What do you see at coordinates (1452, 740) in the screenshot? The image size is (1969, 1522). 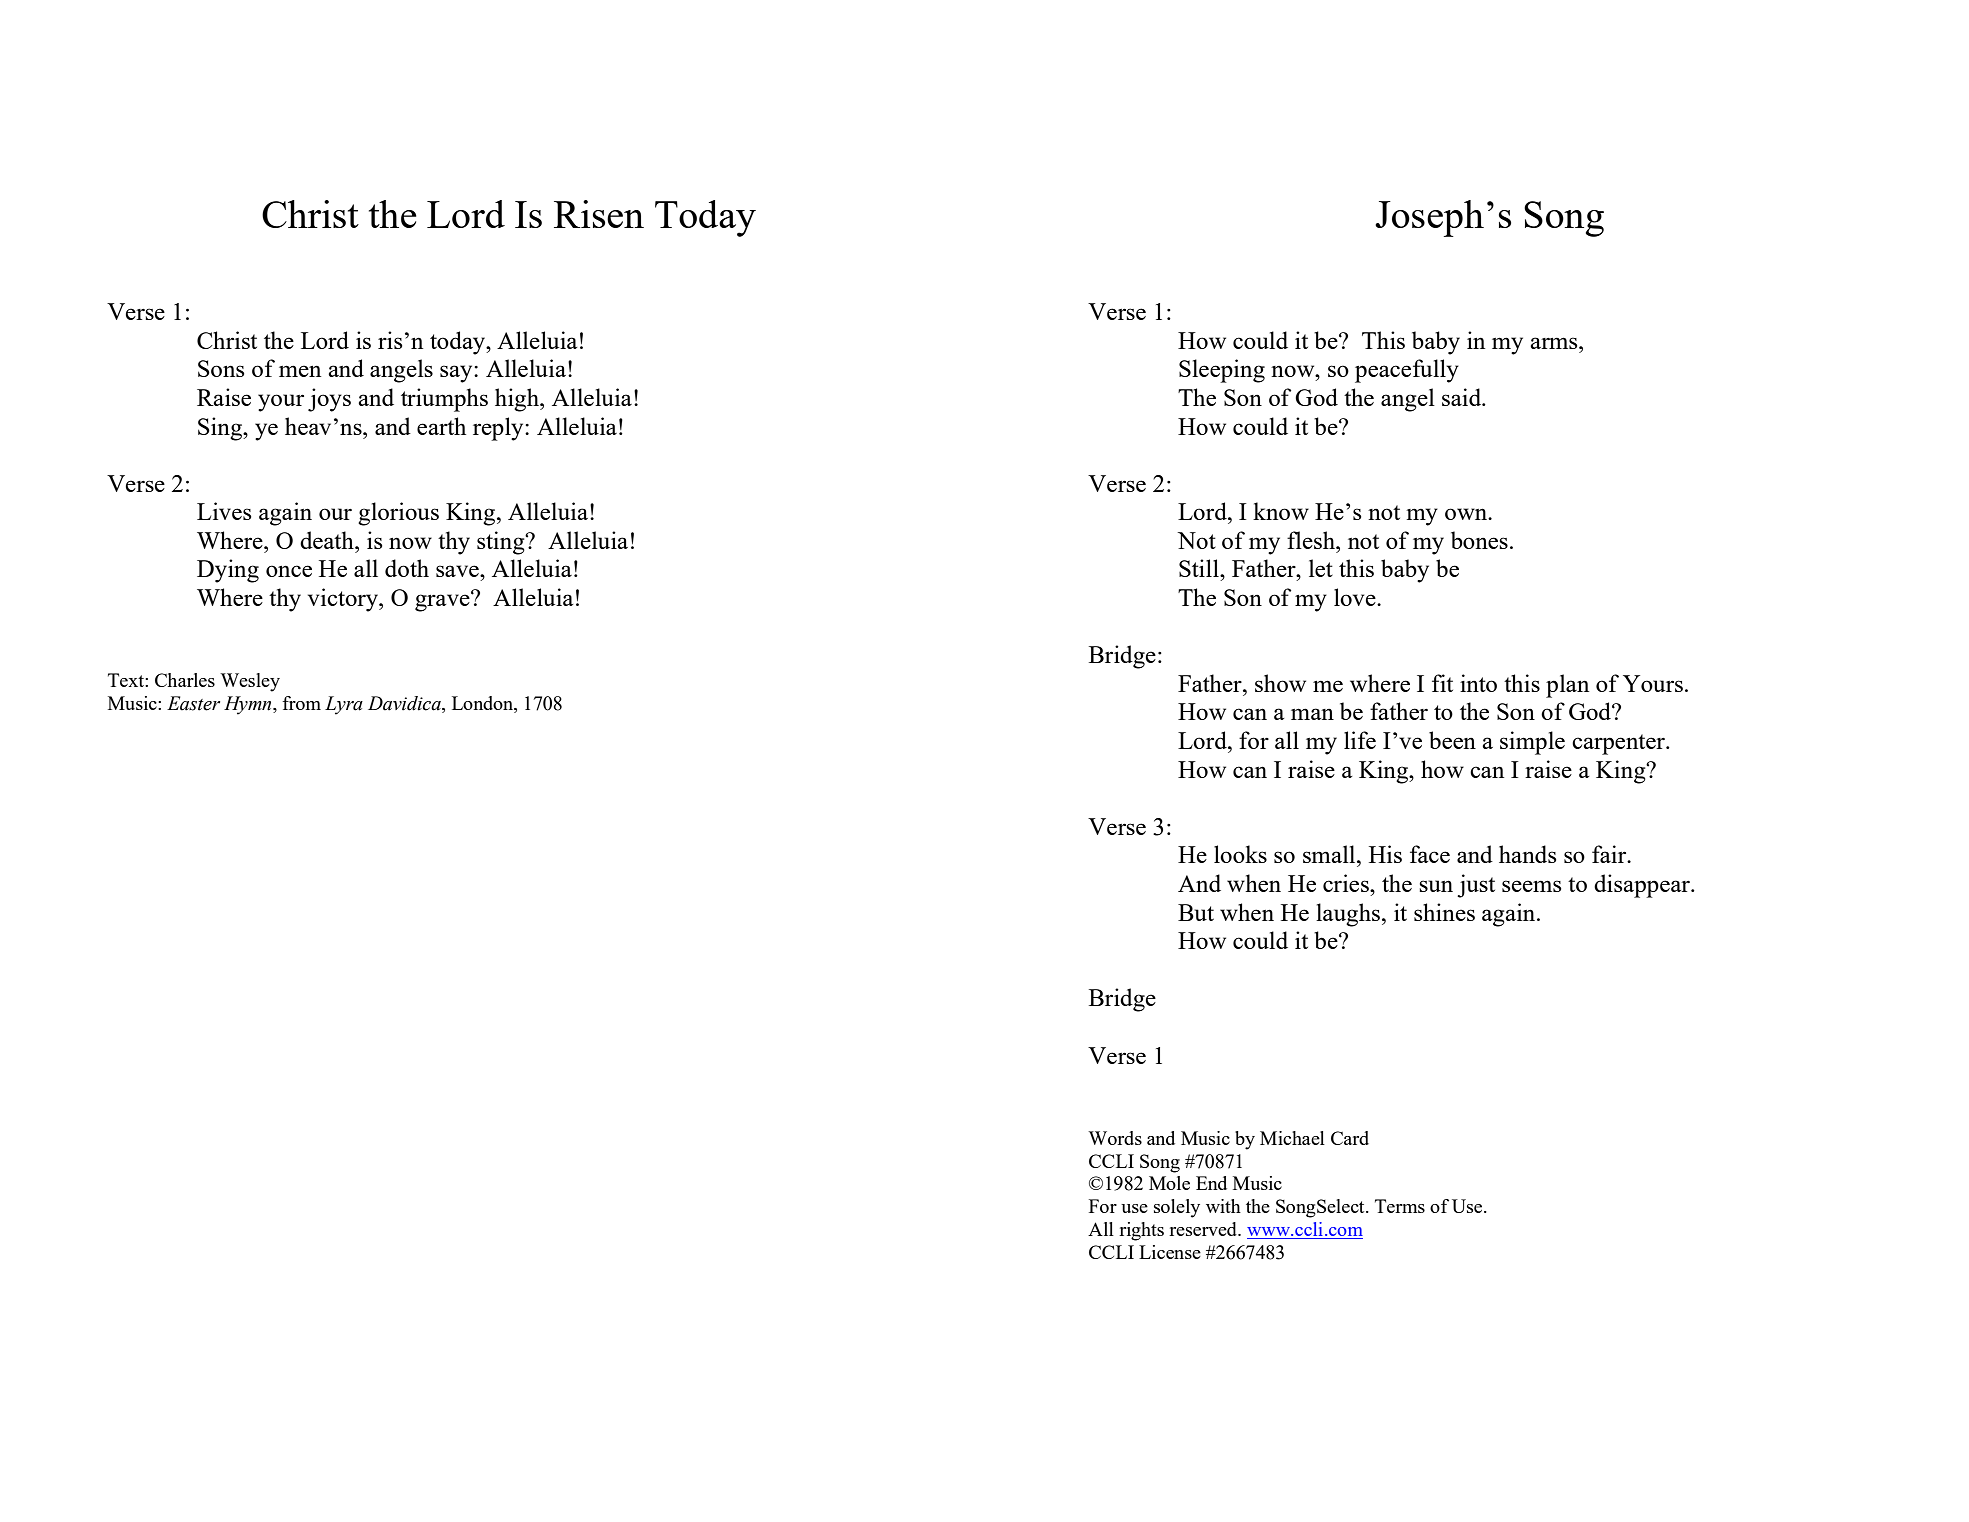 I see `been` at bounding box center [1452, 740].
